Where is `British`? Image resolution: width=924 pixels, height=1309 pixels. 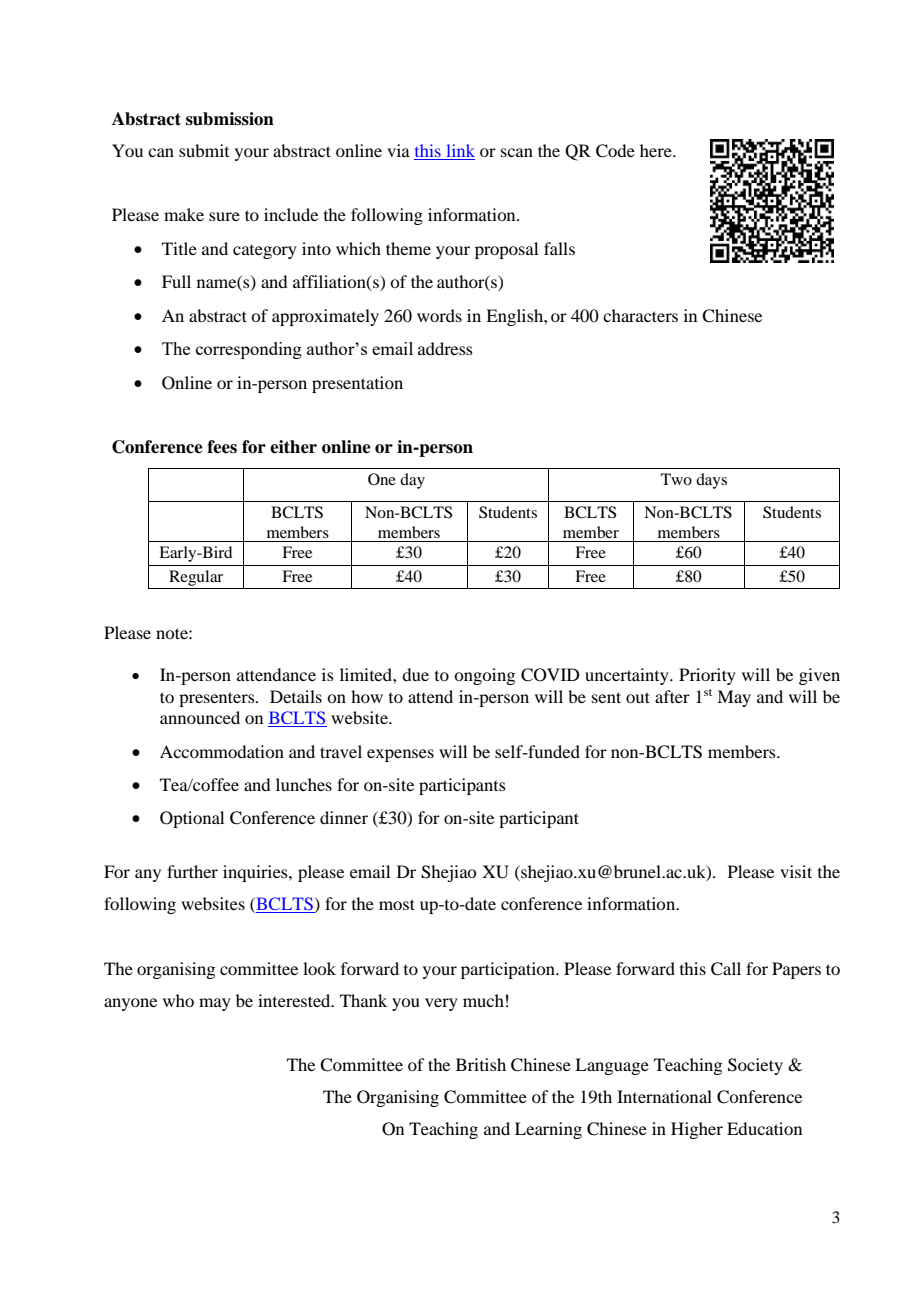
British is located at coordinates (481, 1064).
